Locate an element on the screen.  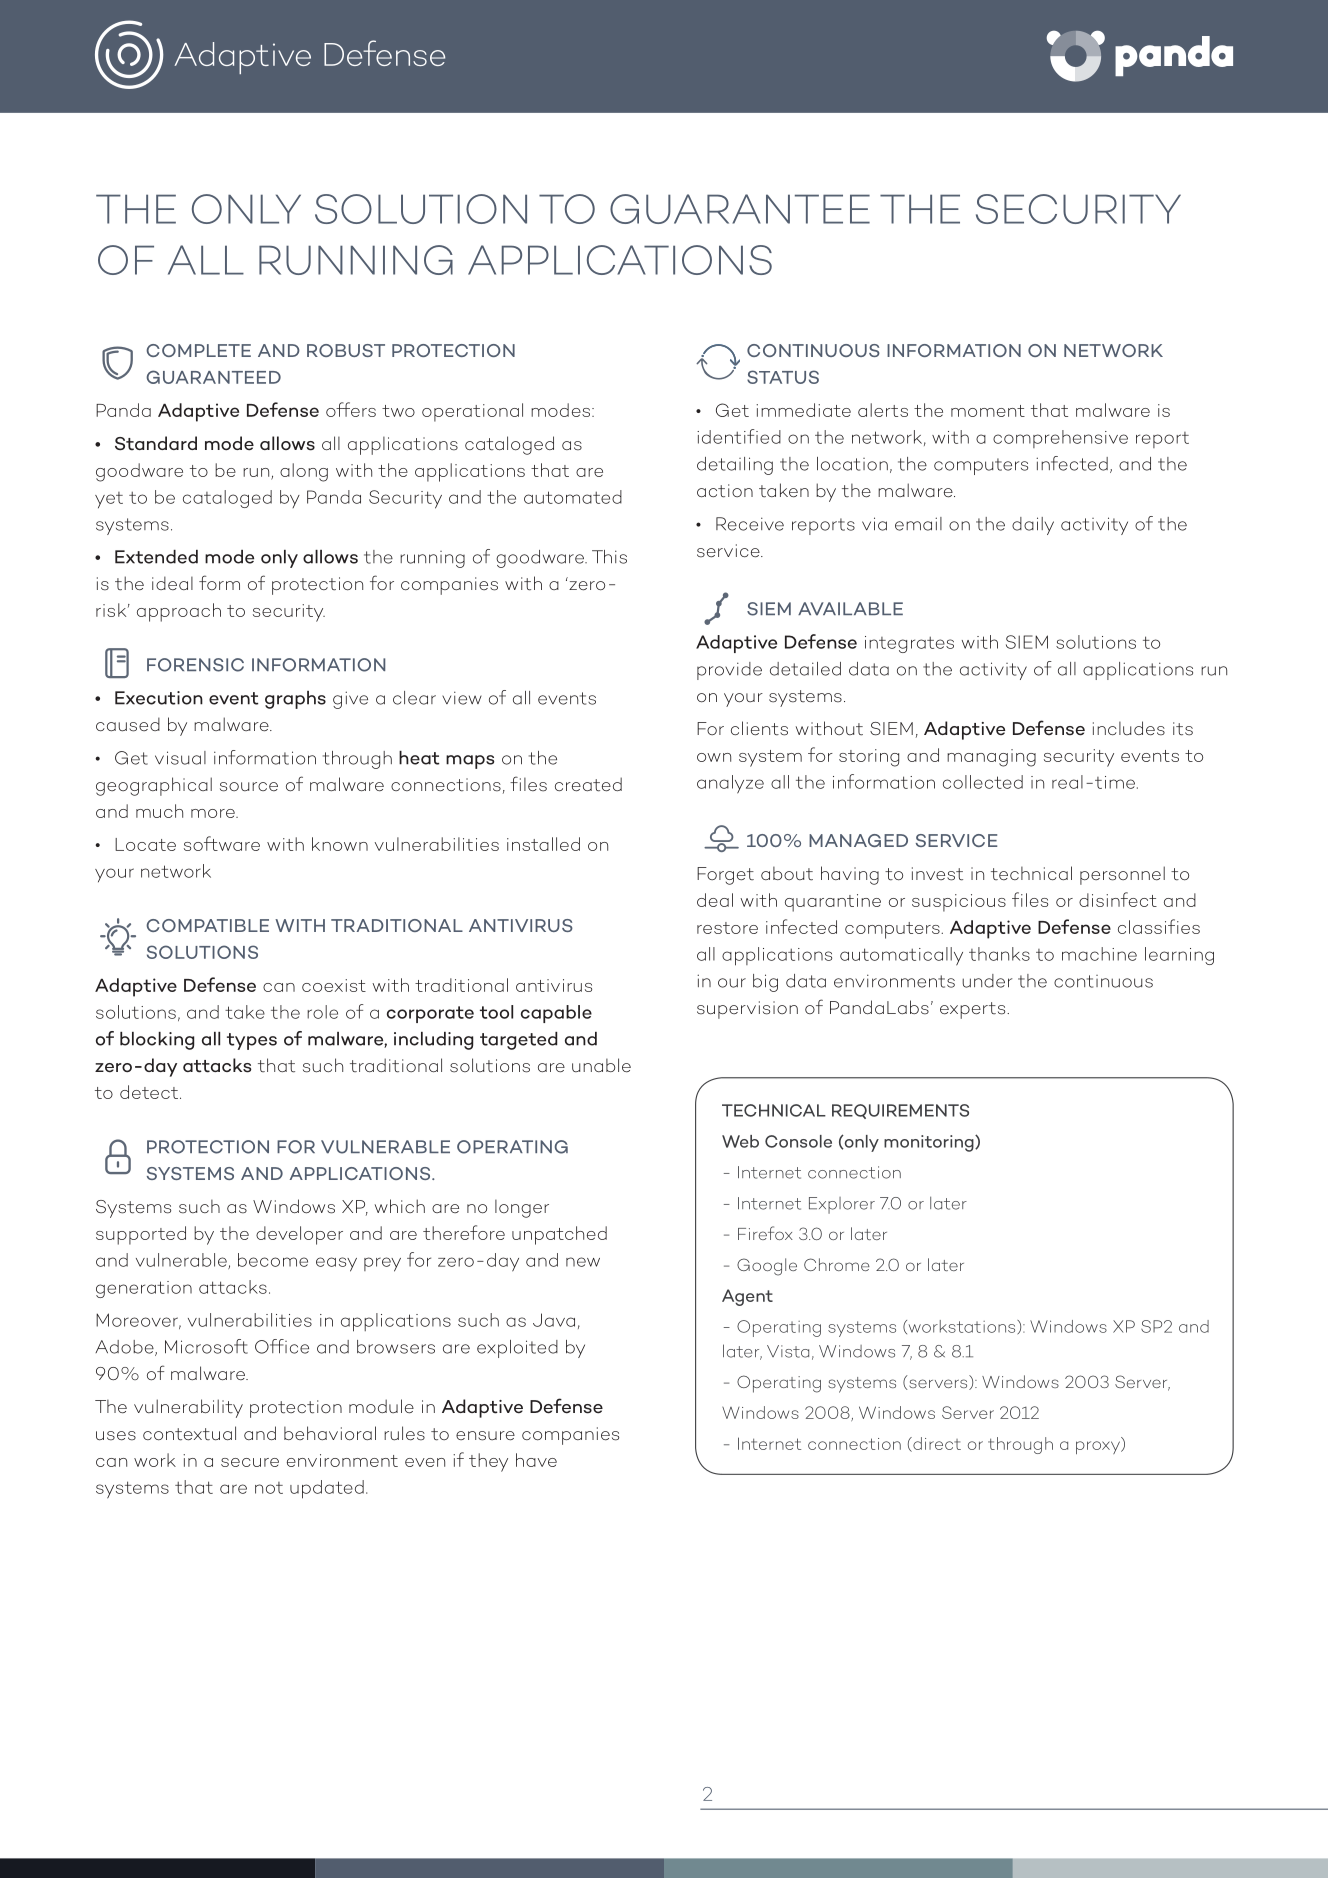
proxy is located at coordinates (1099, 1447).
